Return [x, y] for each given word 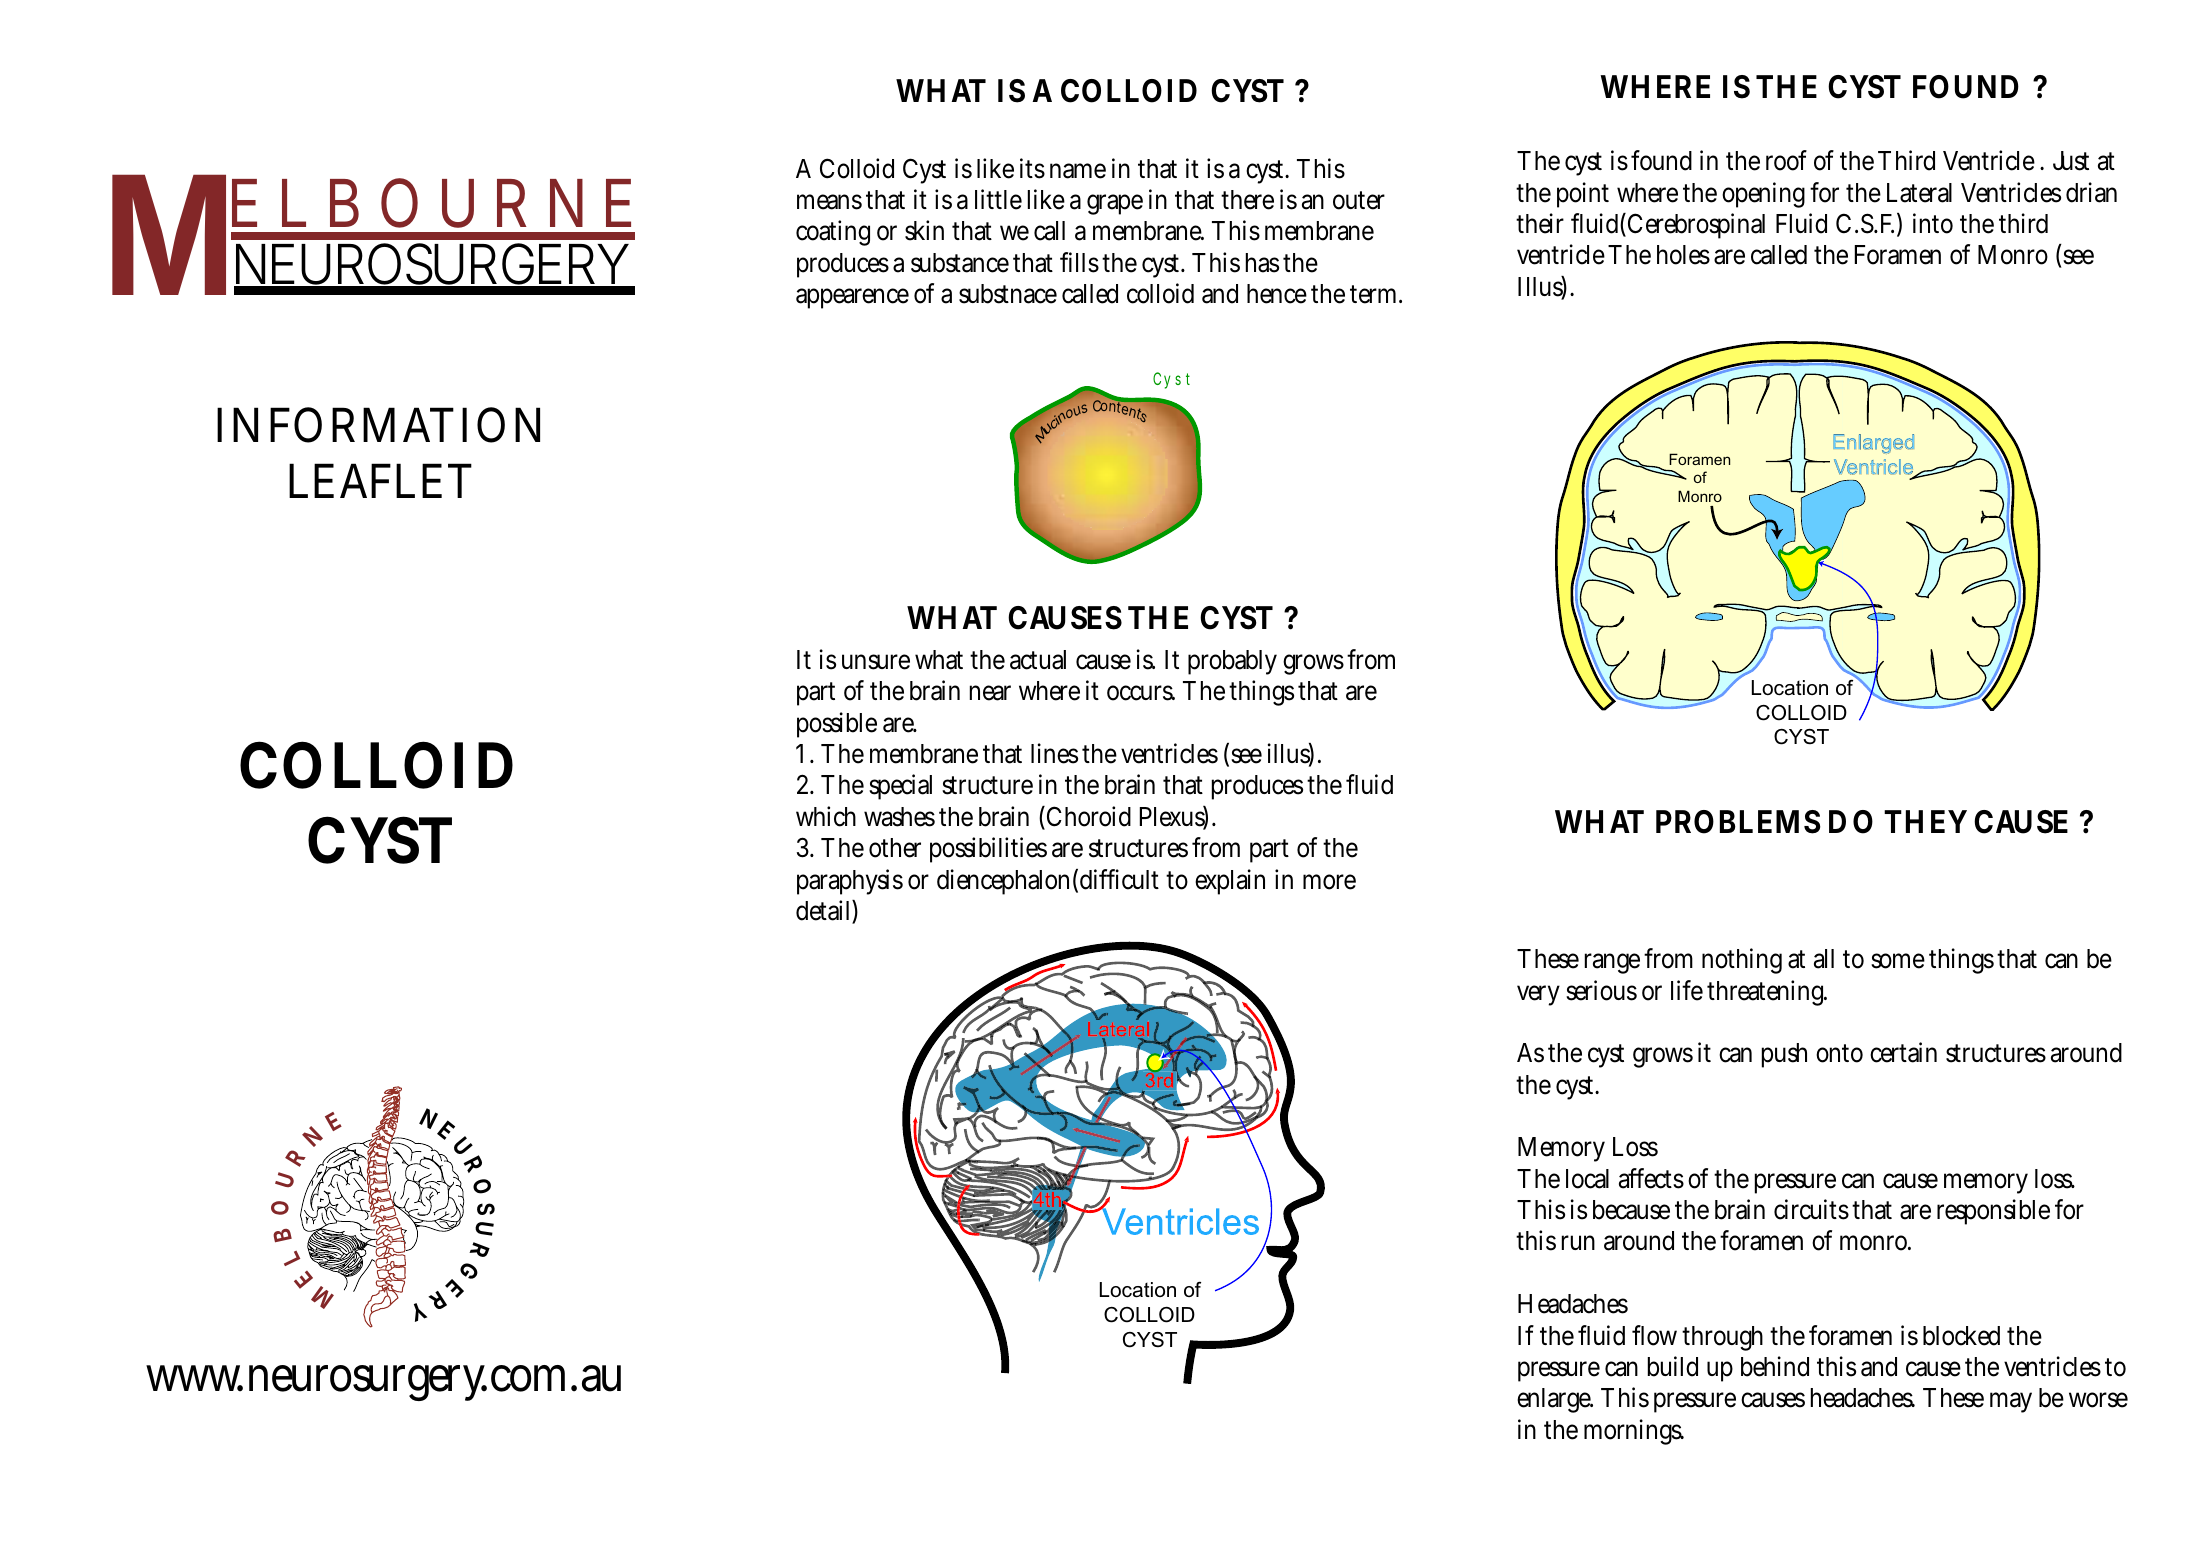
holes [1683, 255]
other [895, 848]
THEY [1925, 821]
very [1538, 995]
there [1247, 200]
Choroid [1087, 817]
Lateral [1919, 193]
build [1673, 1366]
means [829, 202]
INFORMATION [378, 425]
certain [1903, 1053]
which [826, 816]
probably [1232, 662]
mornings [1633, 1432]
